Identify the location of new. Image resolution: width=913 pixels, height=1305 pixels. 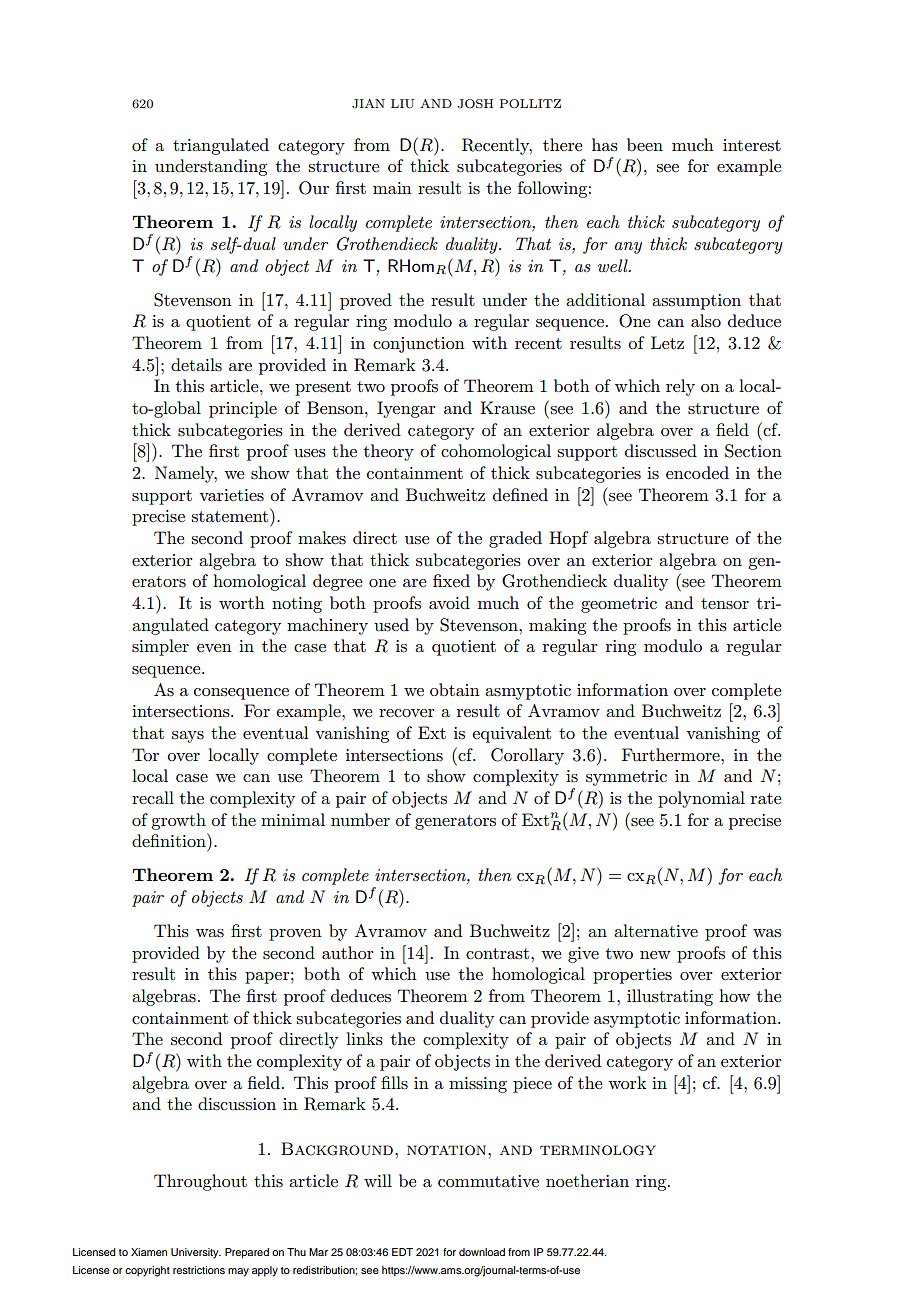
(655, 955).
